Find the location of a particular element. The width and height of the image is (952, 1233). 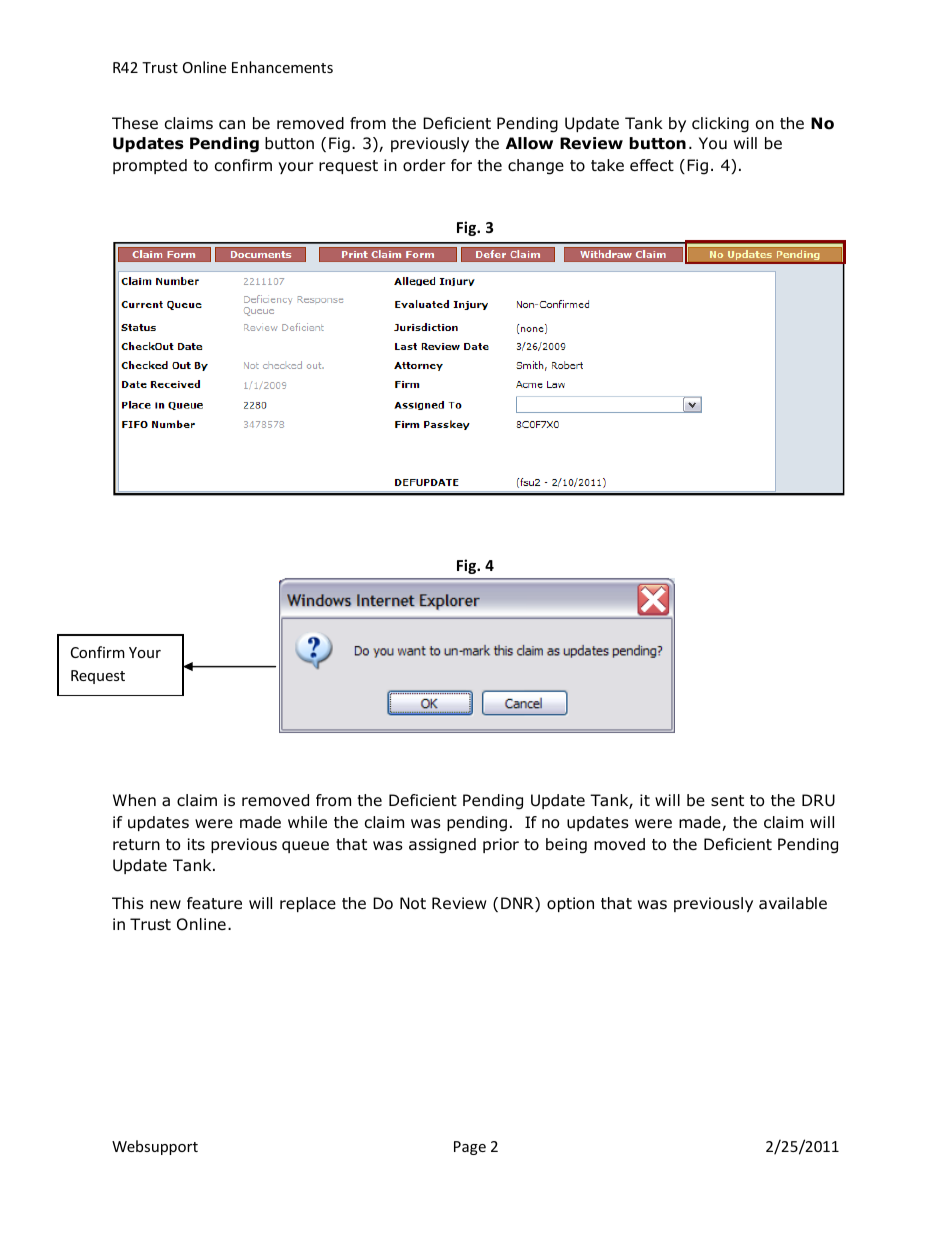

clicking is located at coordinates (720, 125).
